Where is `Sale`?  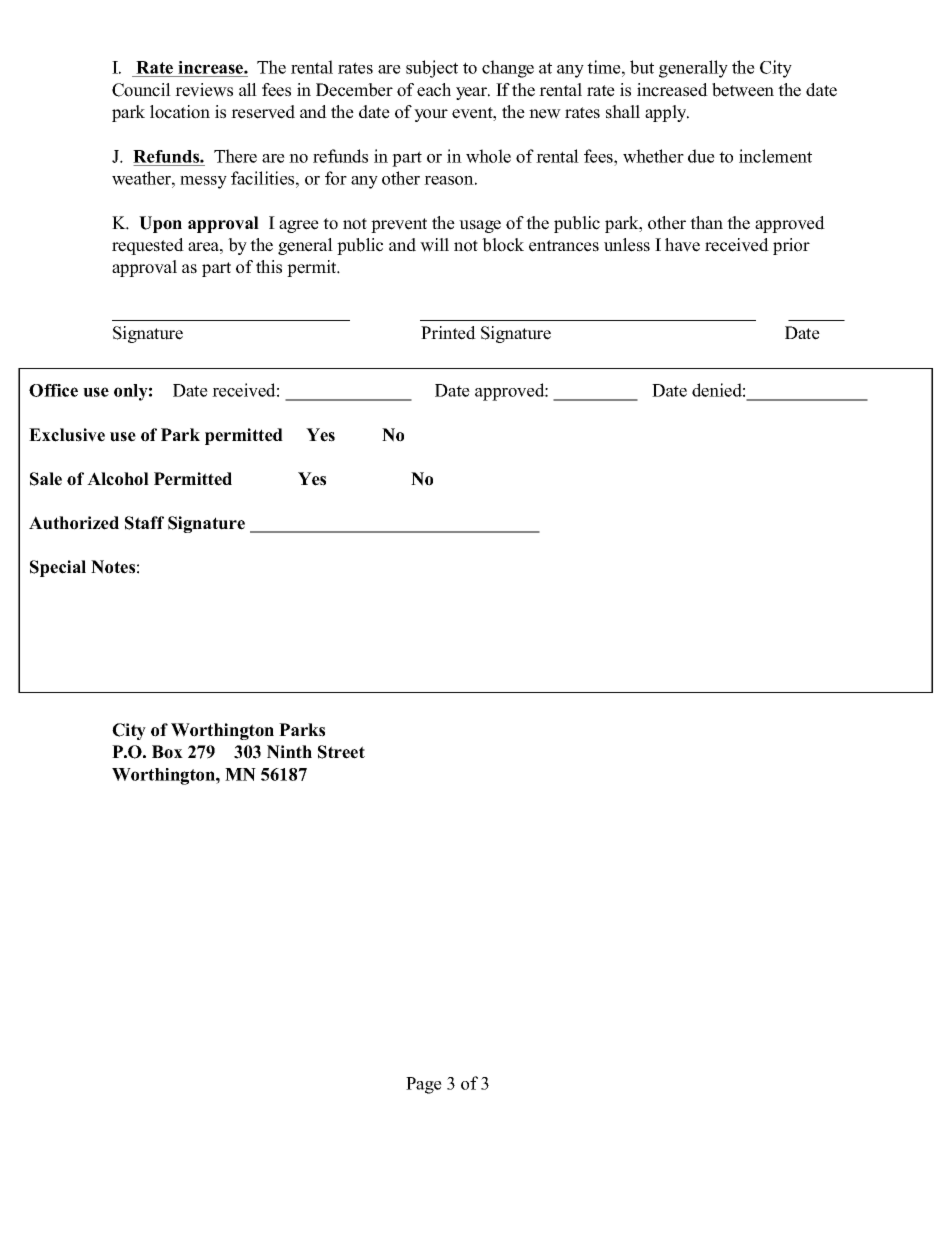 Sale is located at coordinates (46, 479).
